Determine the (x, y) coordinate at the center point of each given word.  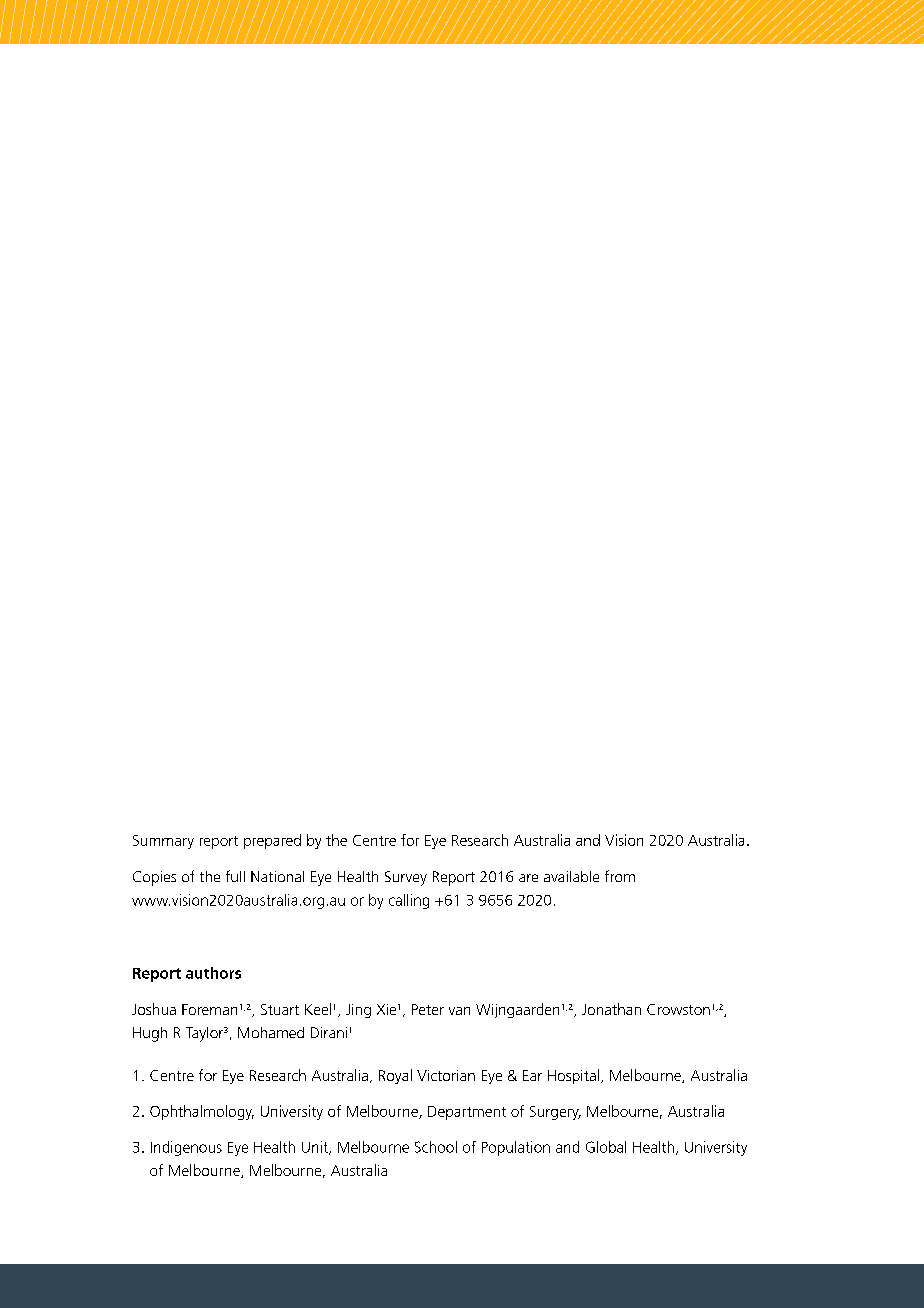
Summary (163, 842)
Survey (406, 878)
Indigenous (186, 1148)
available (571, 876)
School (436, 1147)
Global (606, 1147)
